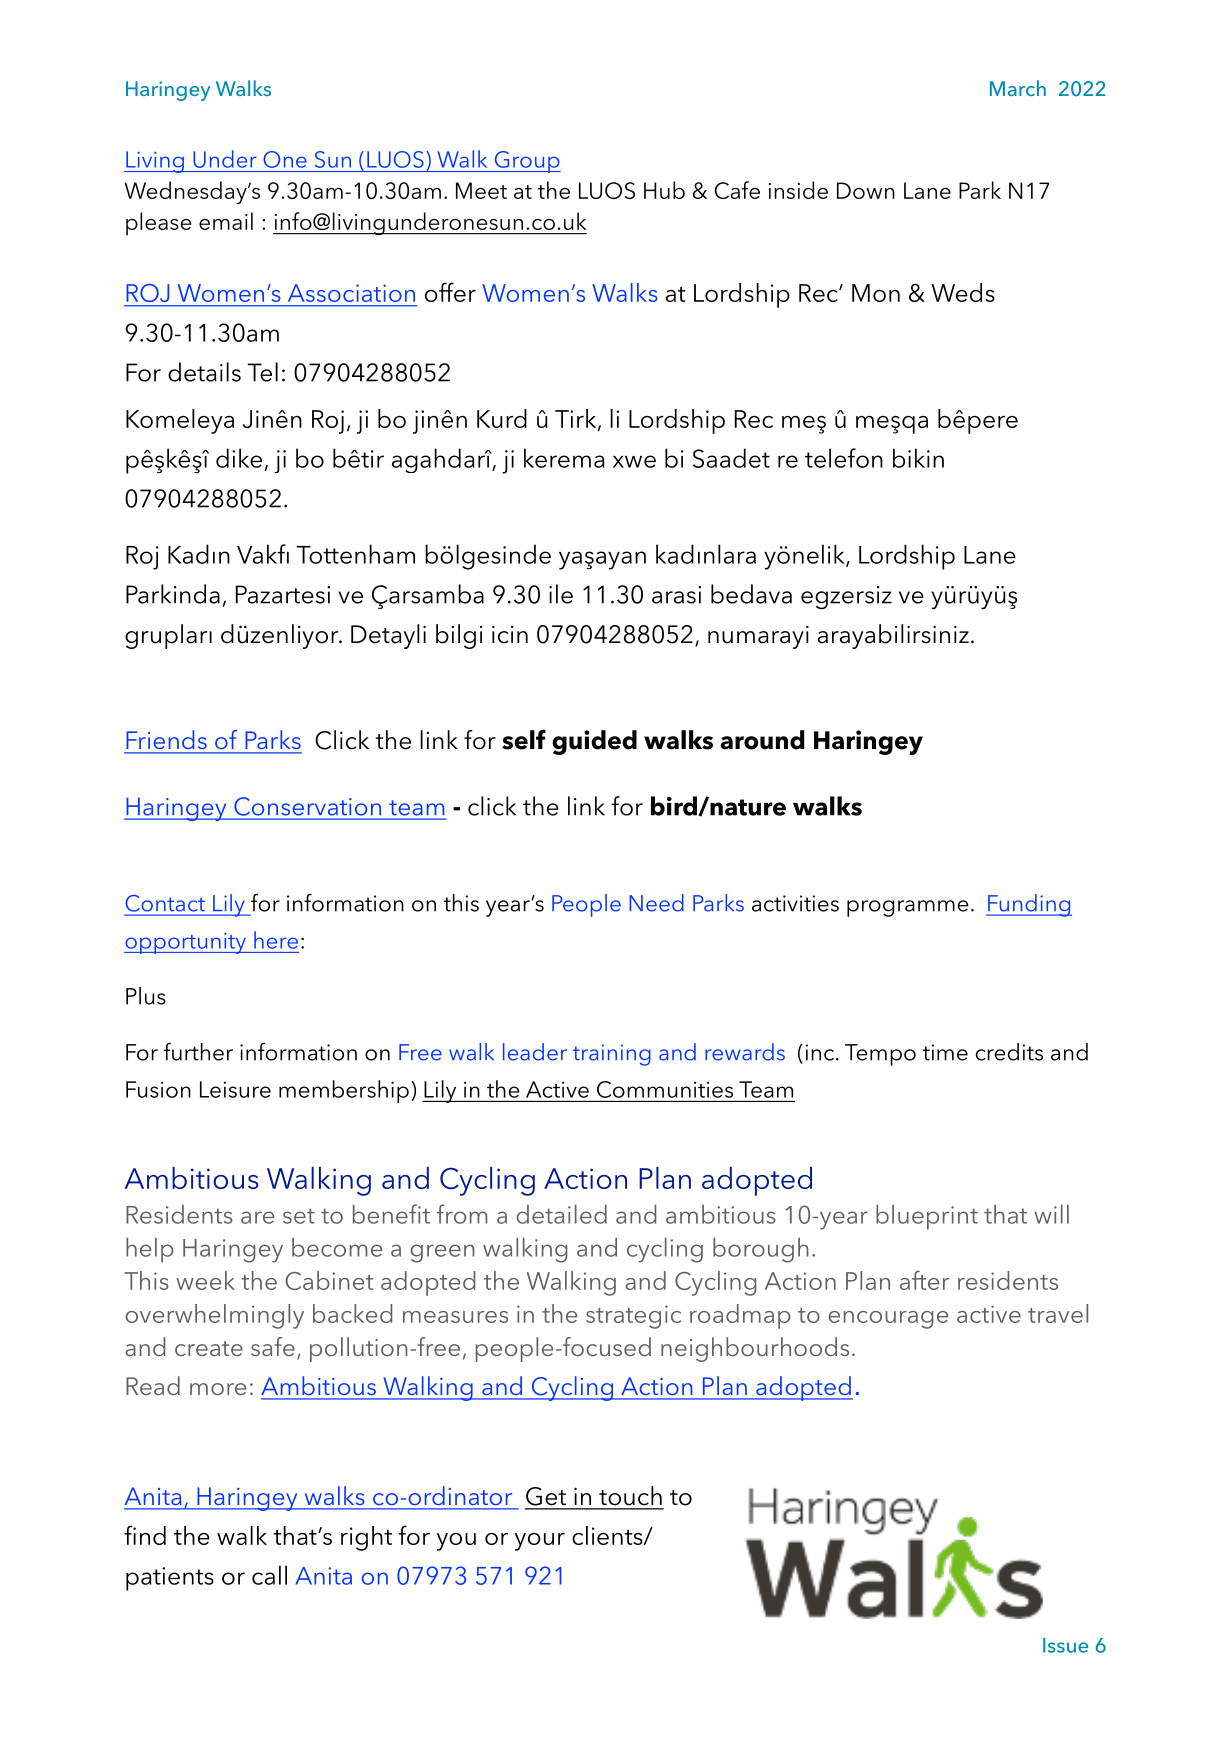 This screenshot has height=1743, width=1231. Describe the element at coordinates (355, 554) in the screenshot. I see `Tottenham` at that location.
